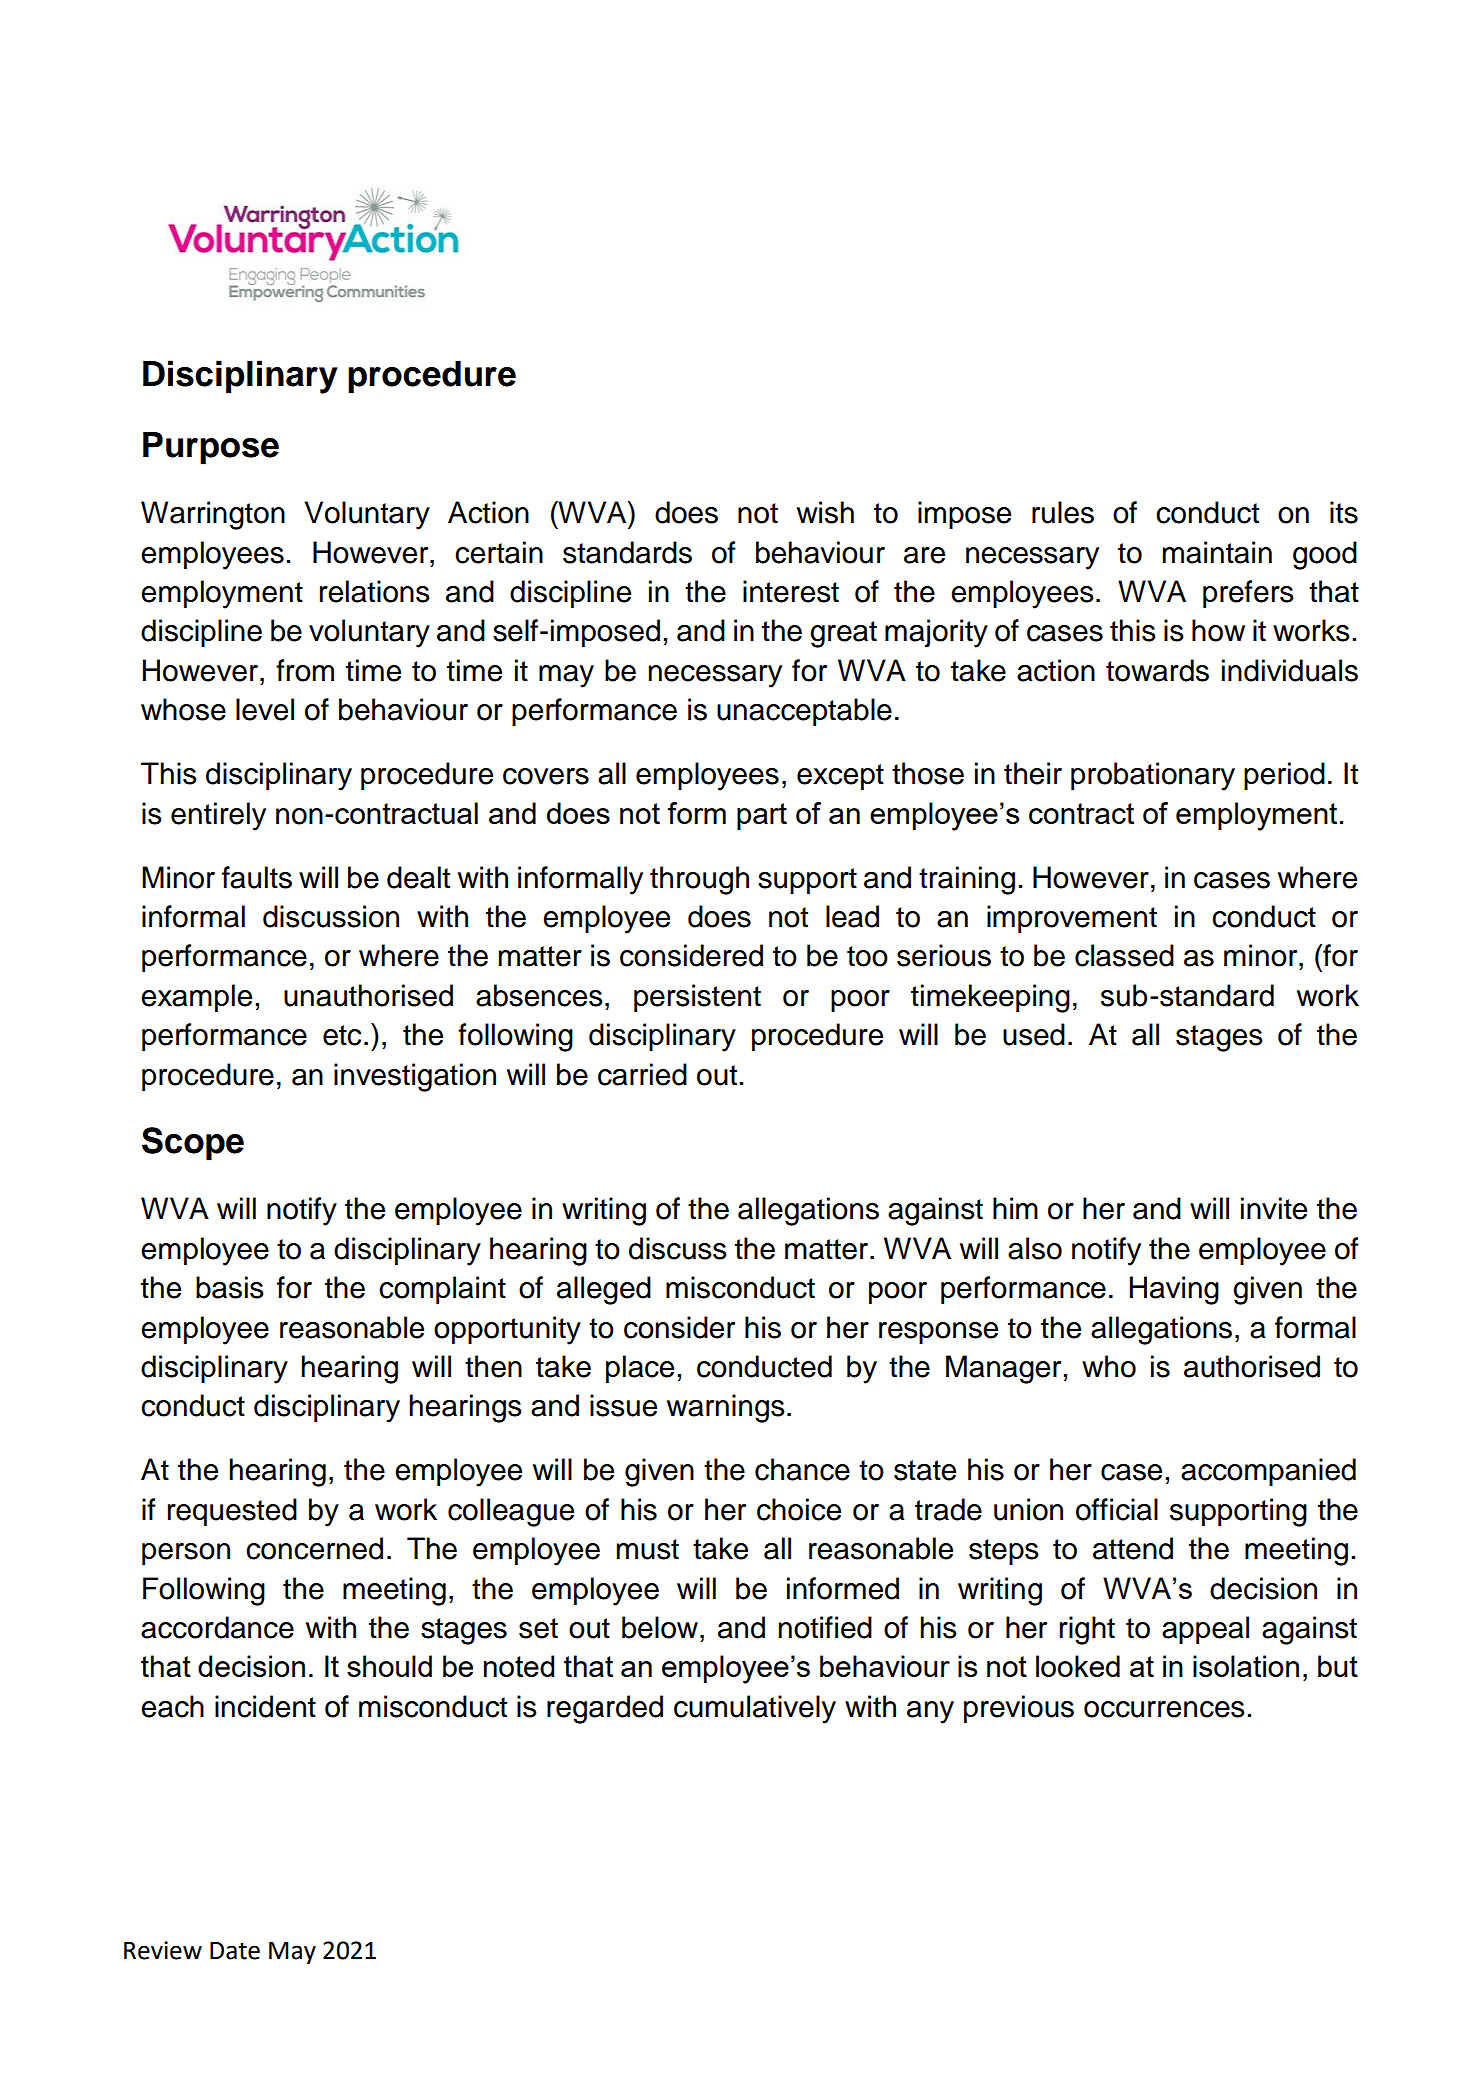 This page has height=2088, width=1476. What do you see at coordinates (825, 512) in the page?
I see `wish` at bounding box center [825, 512].
